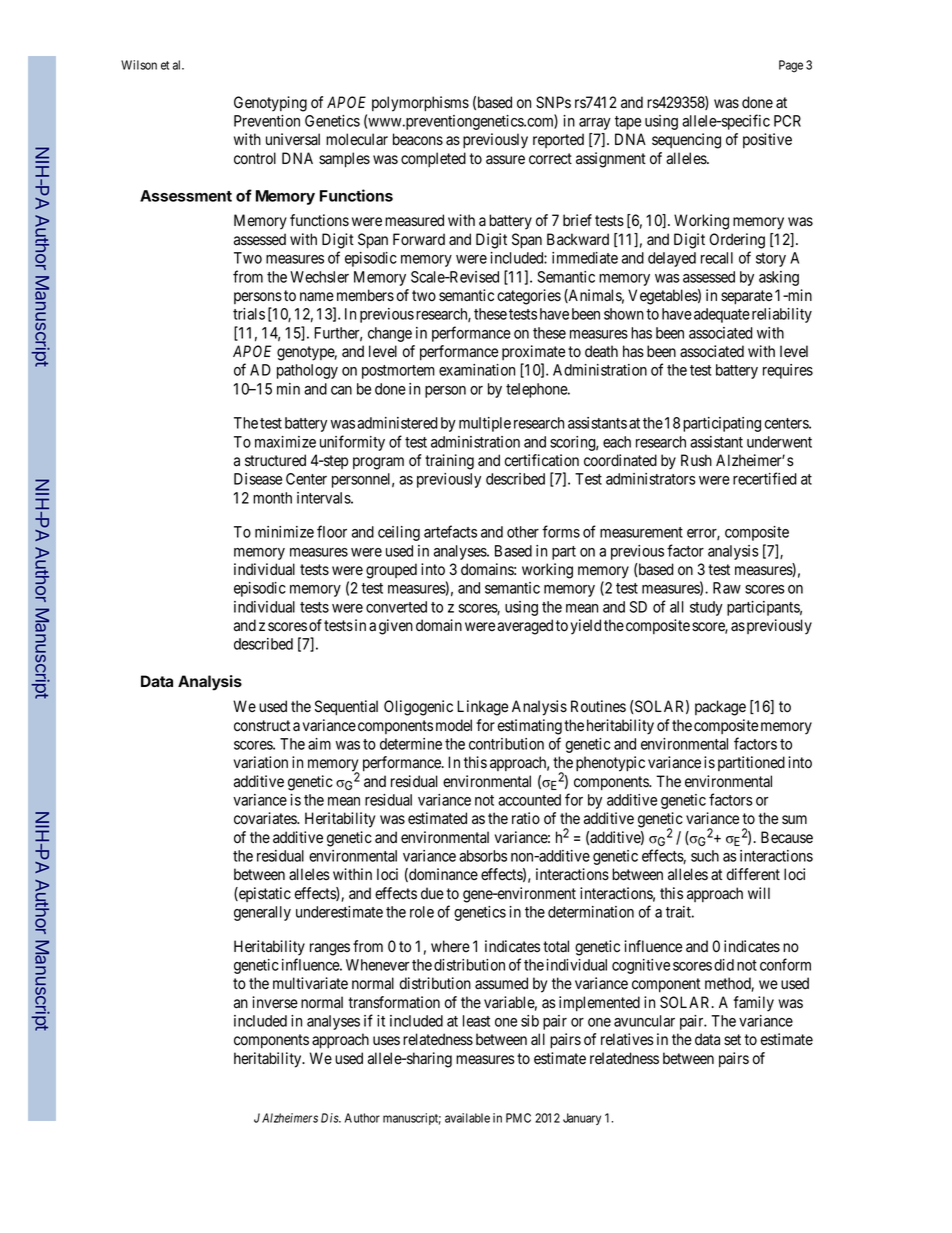 The width and height of the document is (952, 1233). What do you see at coordinates (477, 370) in the document?
I see `examination` at bounding box center [477, 370].
